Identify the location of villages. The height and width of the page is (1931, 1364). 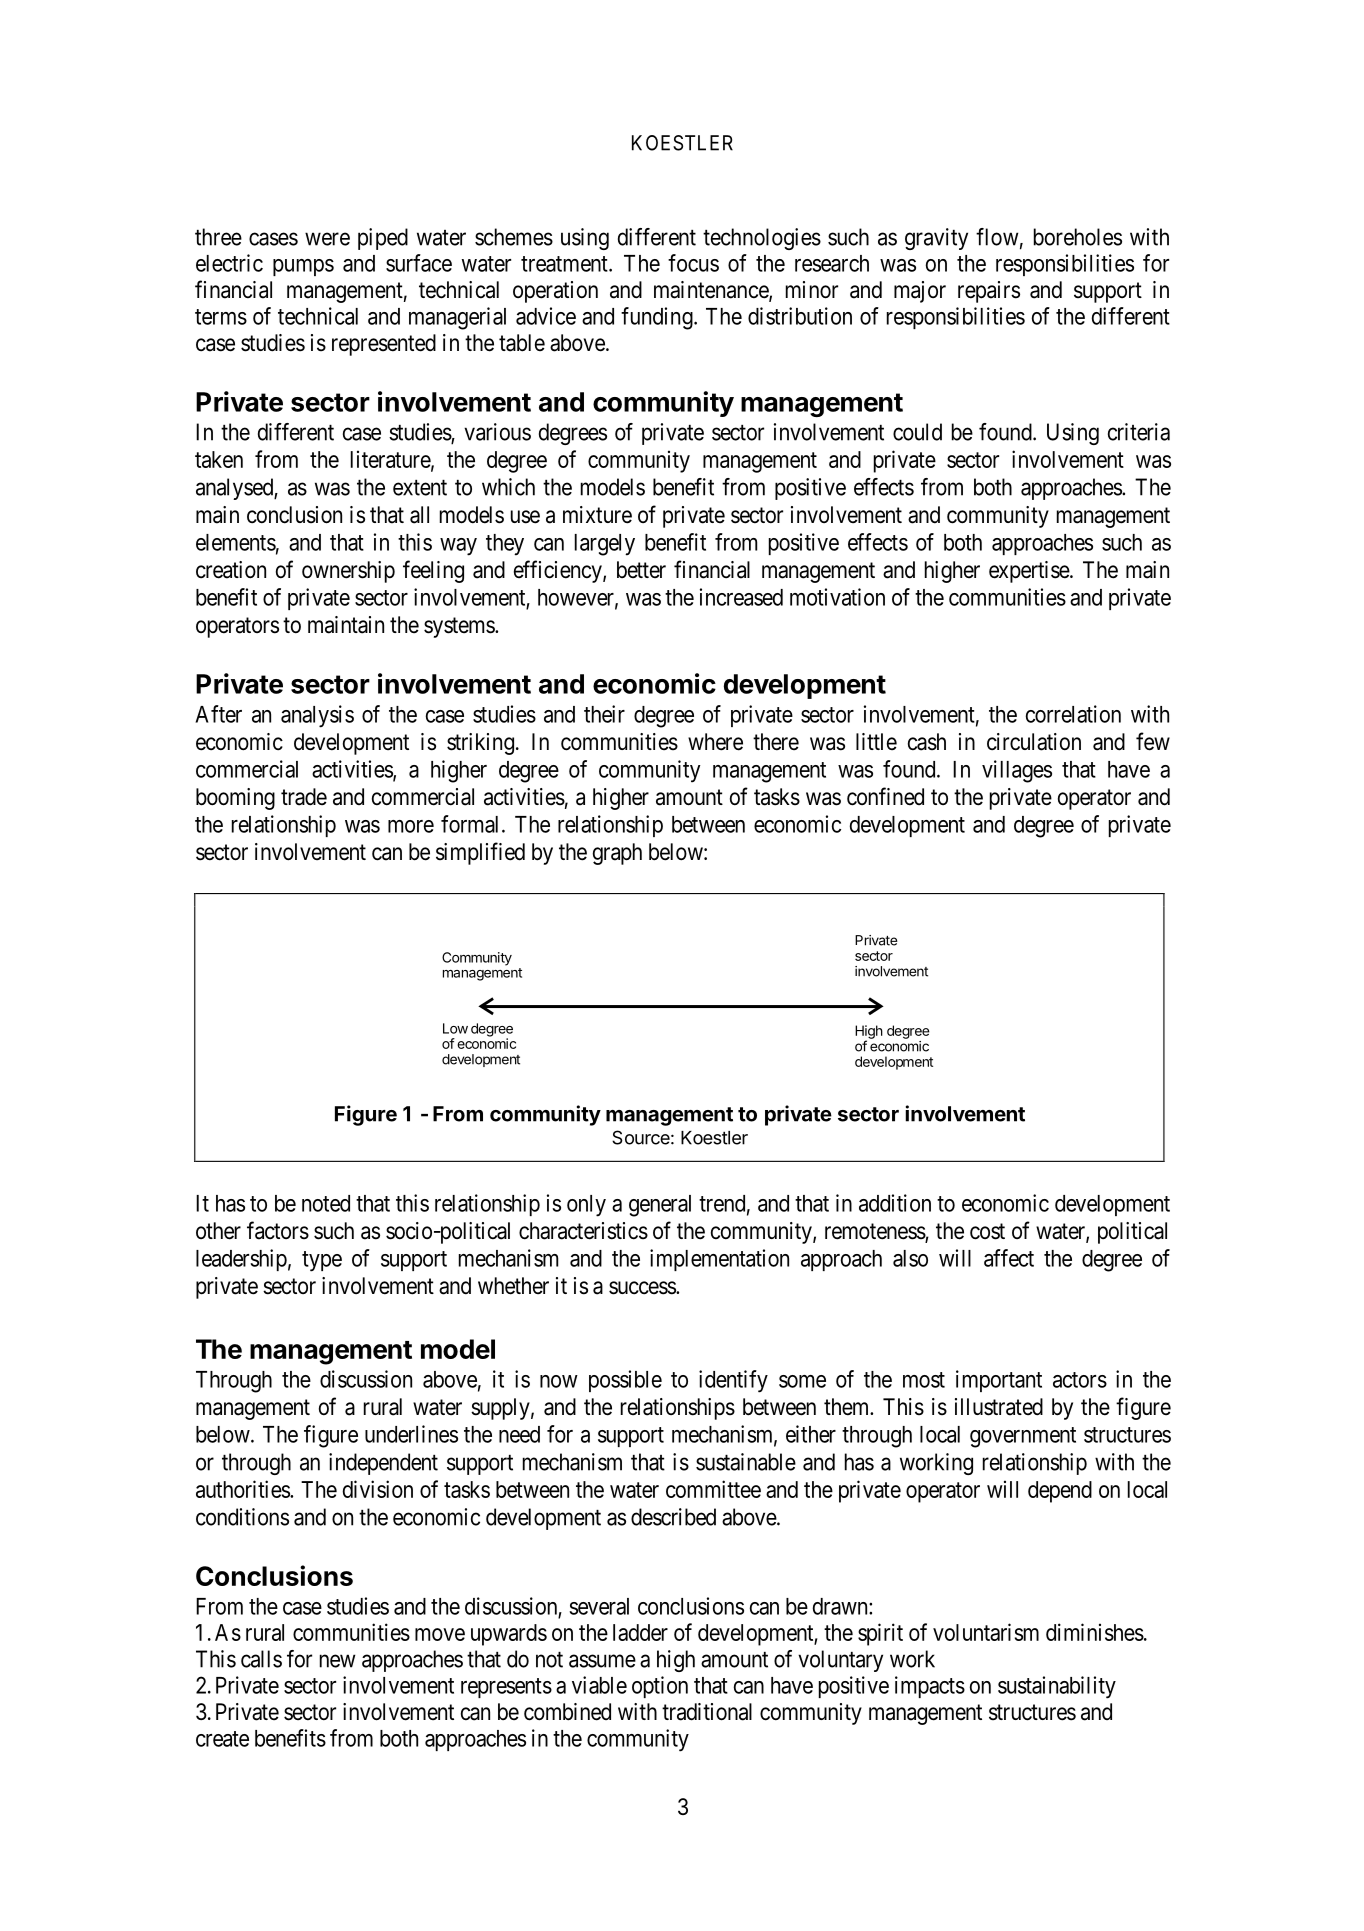
(1017, 771).
